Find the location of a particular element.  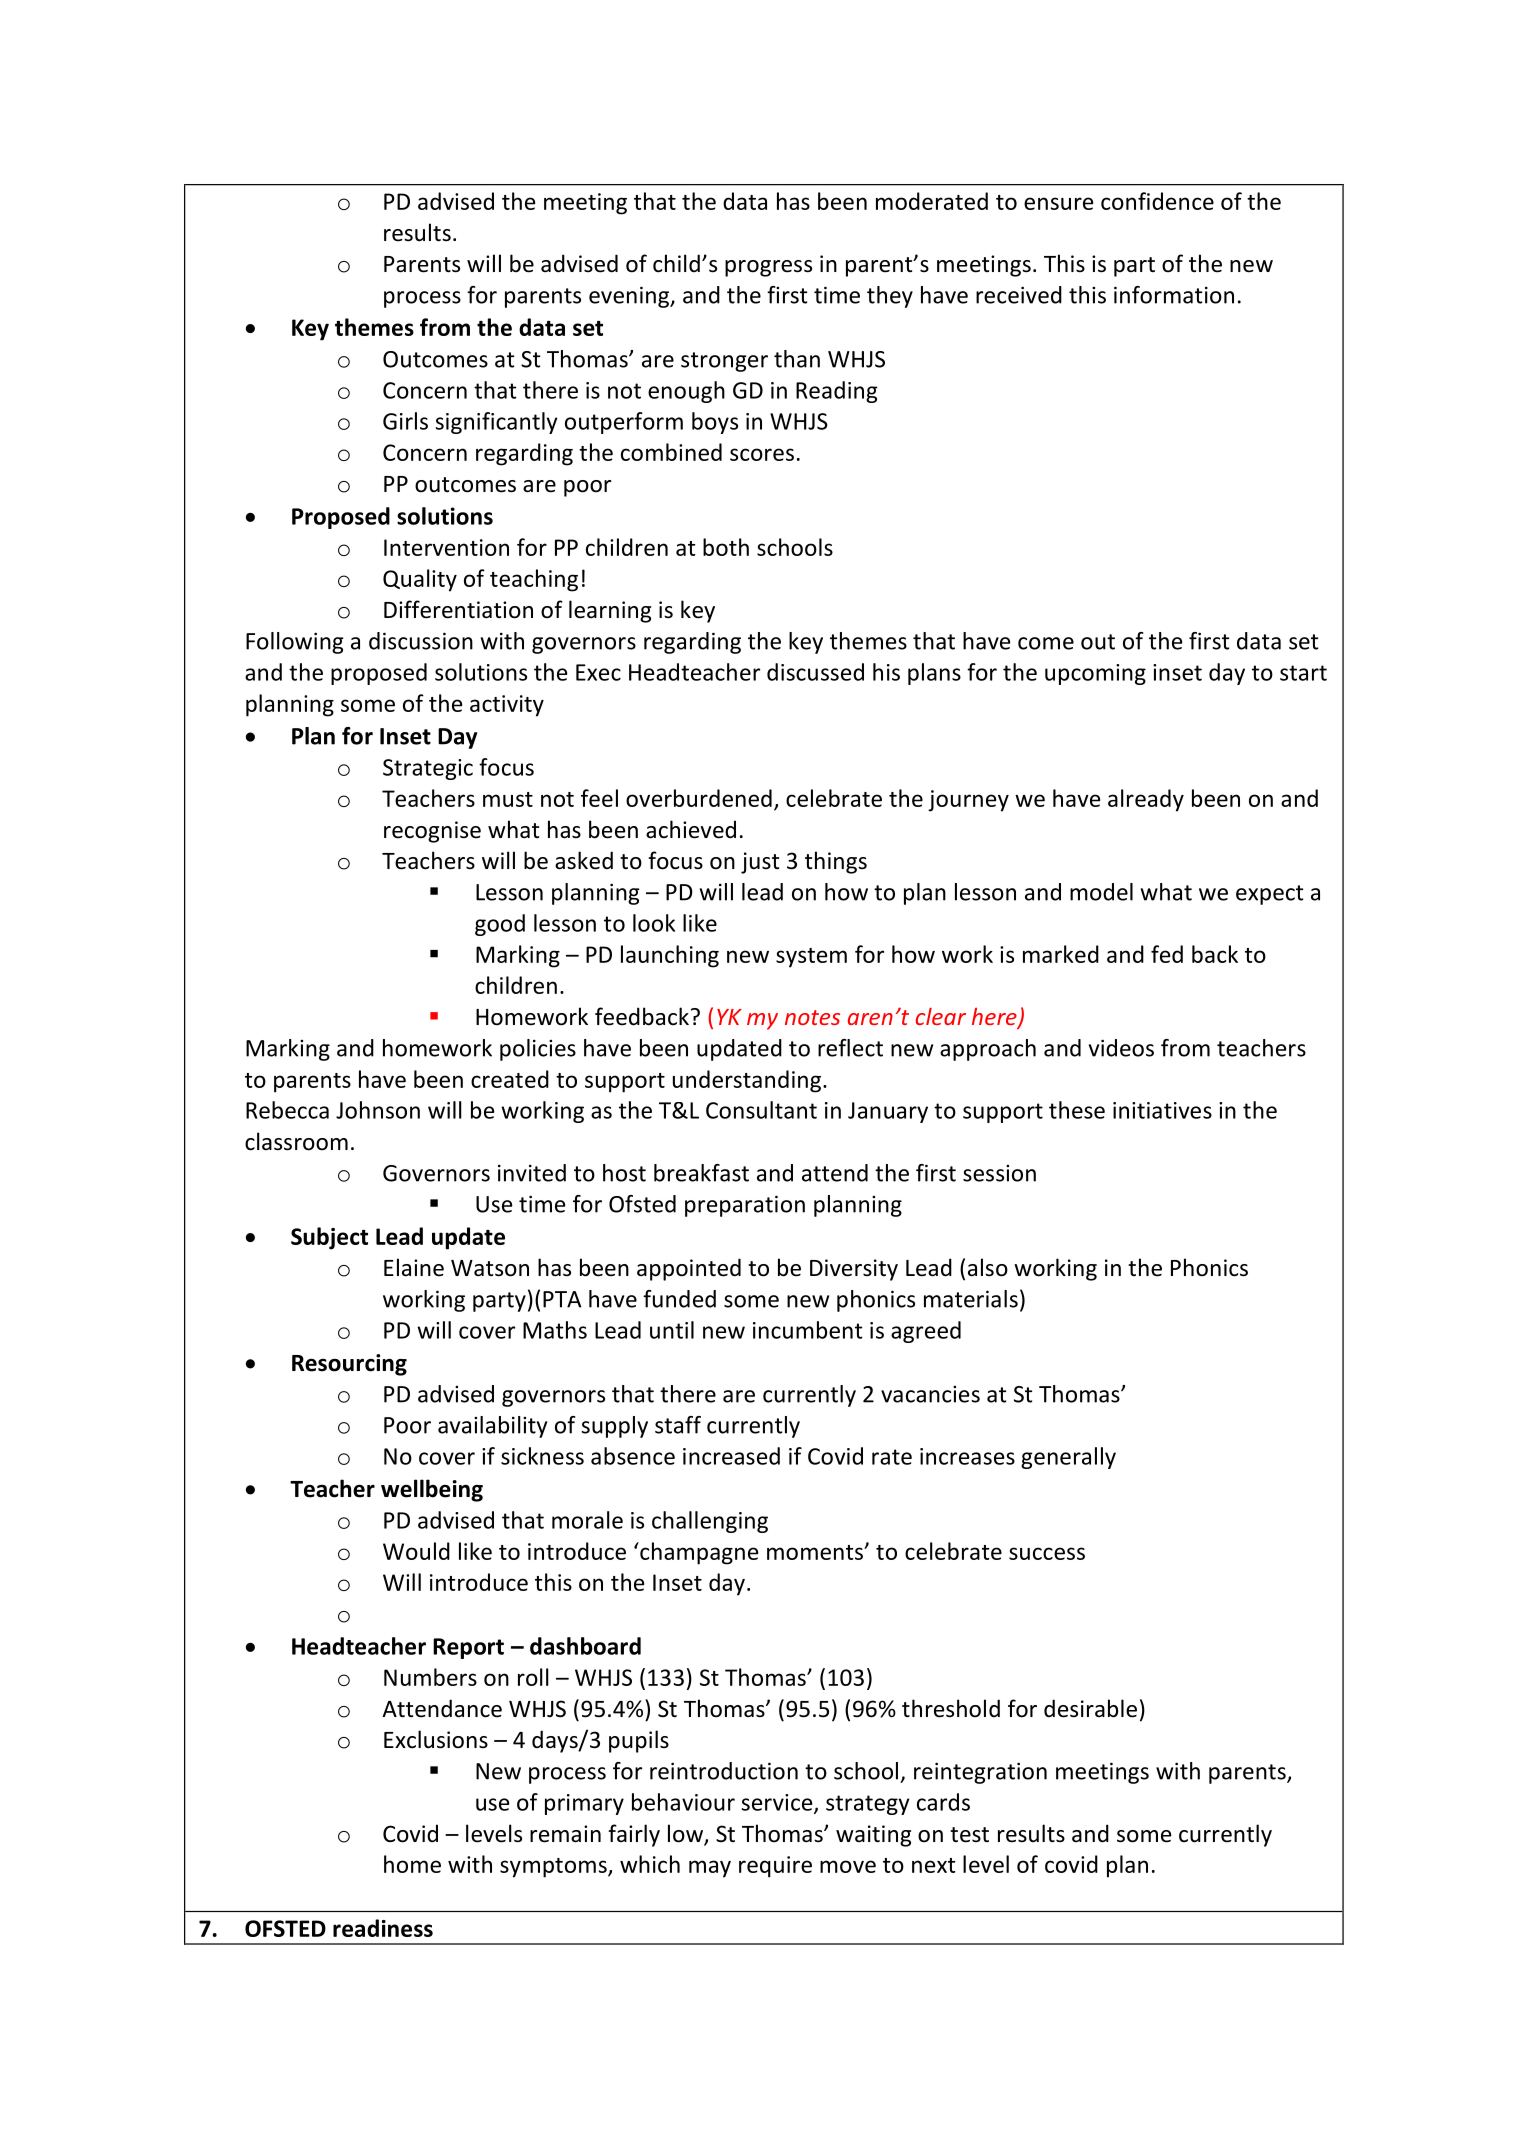

readiness is located at coordinates (383, 1928).
